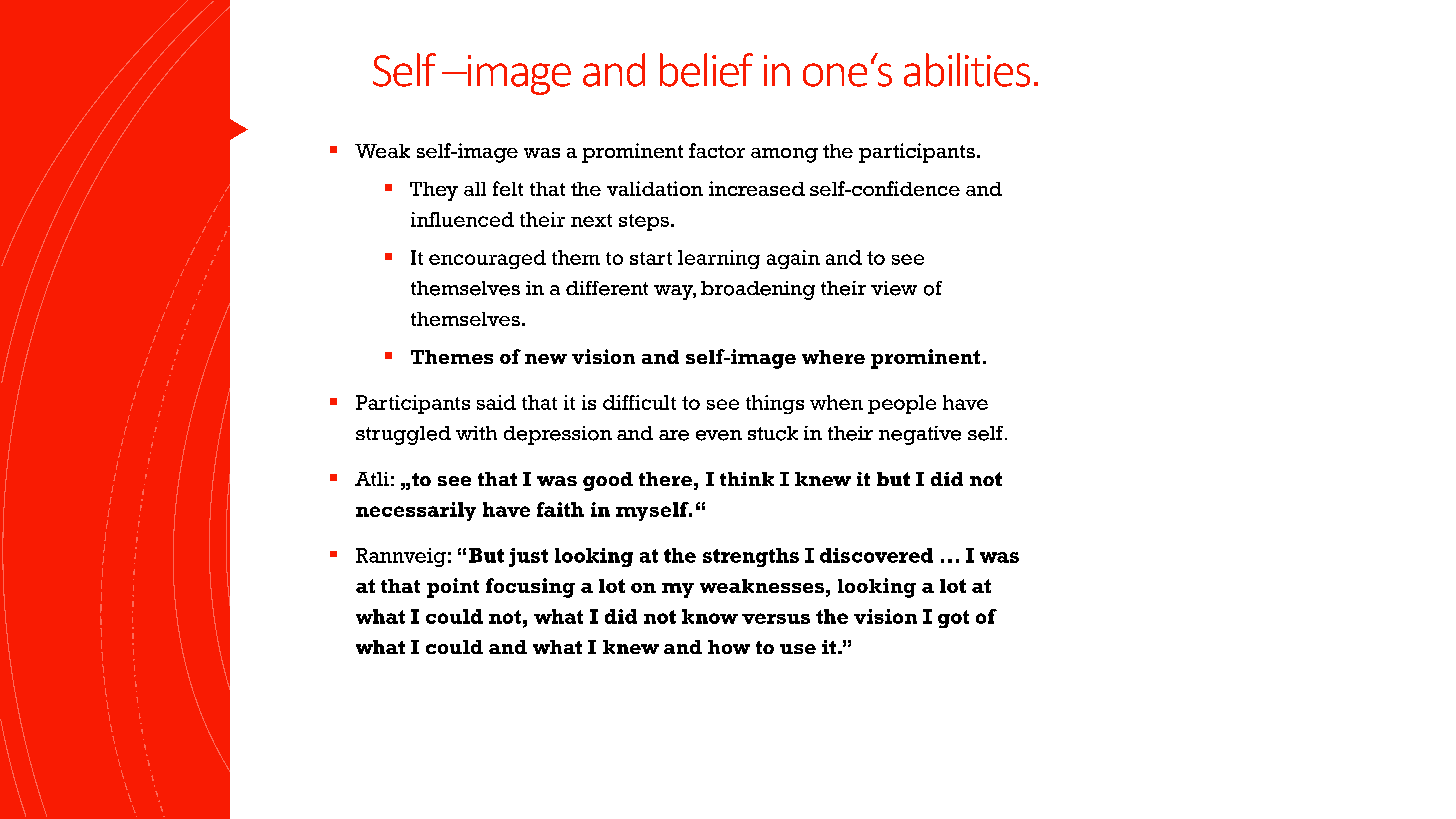 The height and width of the page is (819, 1456). What do you see at coordinates (475, 189) in the page?
I see `all` at bounding box center [475, 189].
